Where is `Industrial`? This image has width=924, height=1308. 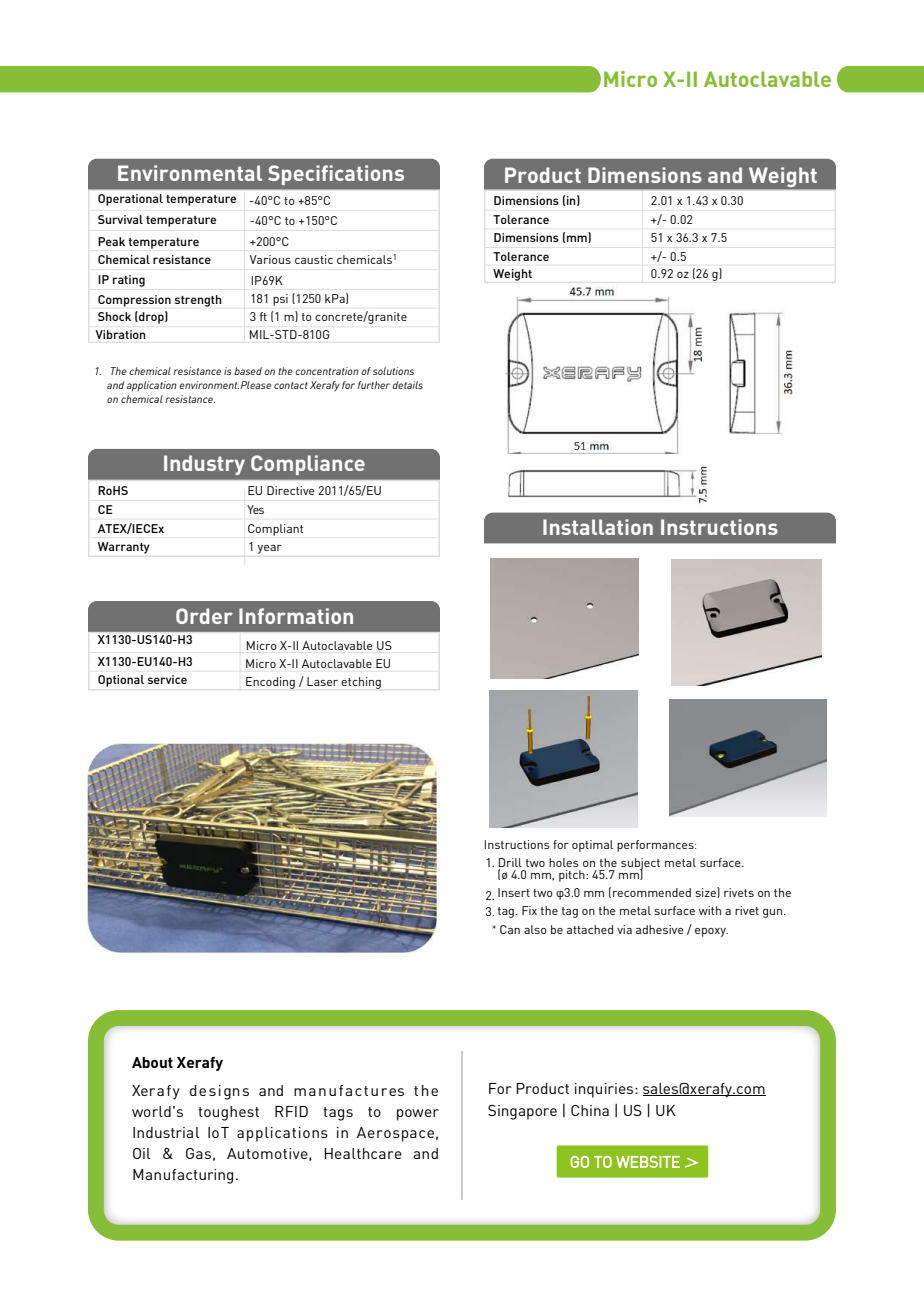 Industrial is located at coordinates (166, 1132).
